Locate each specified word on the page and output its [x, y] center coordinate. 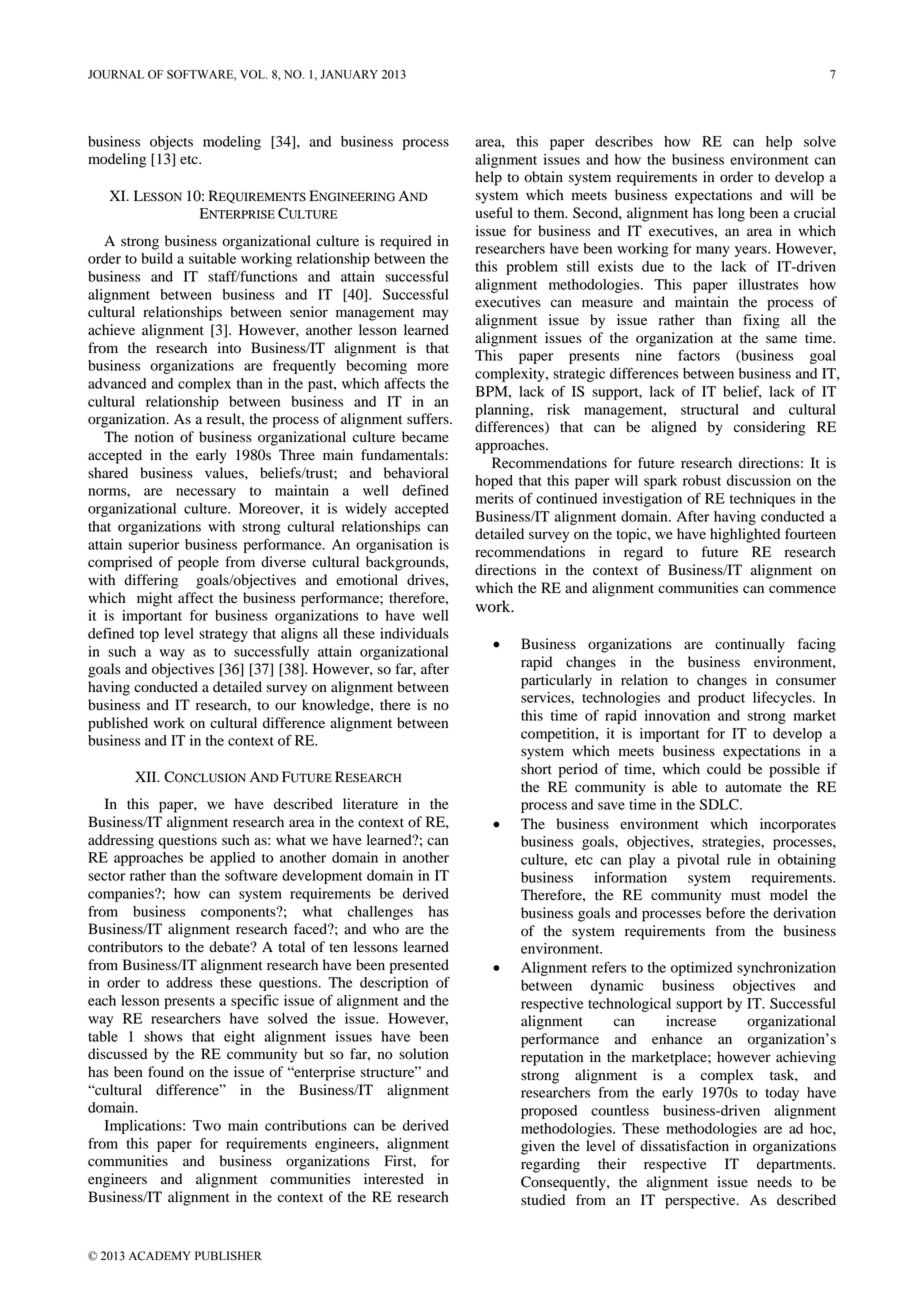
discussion [759, 480]
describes [624, 141]
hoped [494, 482]
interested [394, 1179]
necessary [206, 493]
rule [739, 859]
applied [232, 859]
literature [370, 804]
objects [171, 143]
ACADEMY [160, 1256]
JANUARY [349, 74]
